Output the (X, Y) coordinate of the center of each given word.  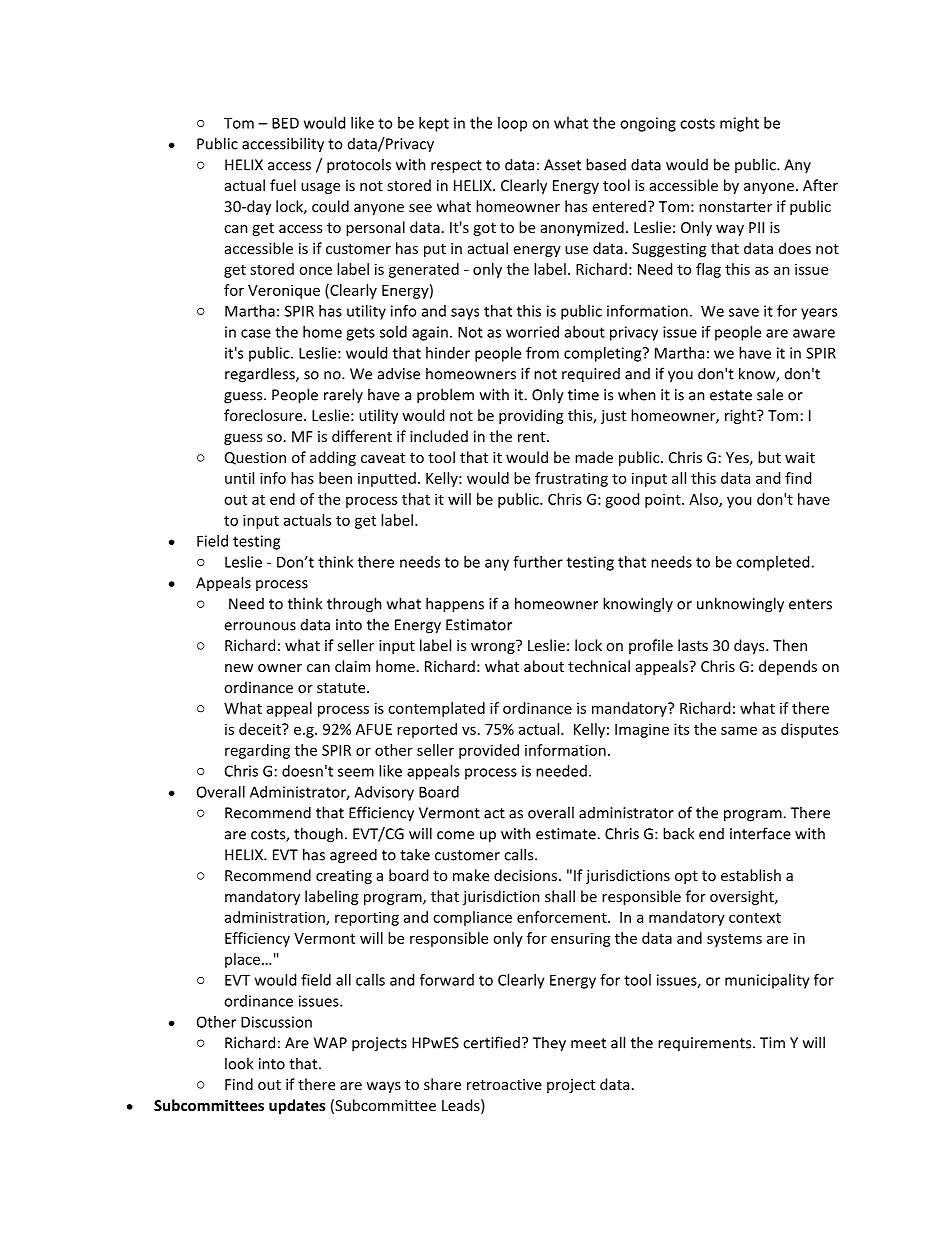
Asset (562, 165)
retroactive (504, 1084)
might (739, 124)
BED (285, 123)
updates (297, 1106)
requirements (706, 1044)
